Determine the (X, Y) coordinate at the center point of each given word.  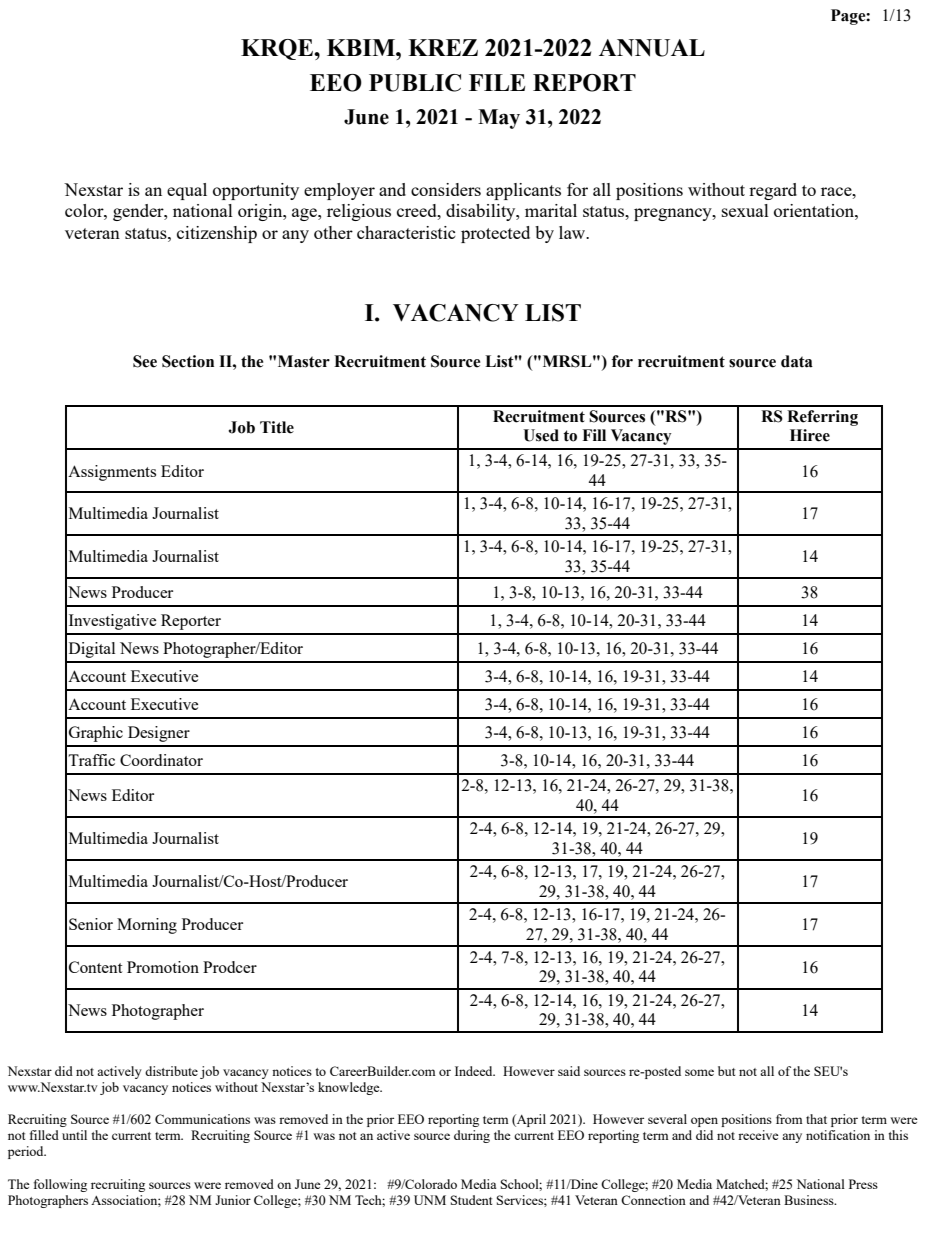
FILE (497, 82)
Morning (147, 926)
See (145, 361)
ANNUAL (652, 48)
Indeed (475, 1071)
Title (277, 427)
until (74, 1135)
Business (810, 1200)
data (797, 361)
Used (541, 435)
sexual (745, 210)
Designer (159, 734)
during (472, 1136)
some (699, 1072)
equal (187, 191)
